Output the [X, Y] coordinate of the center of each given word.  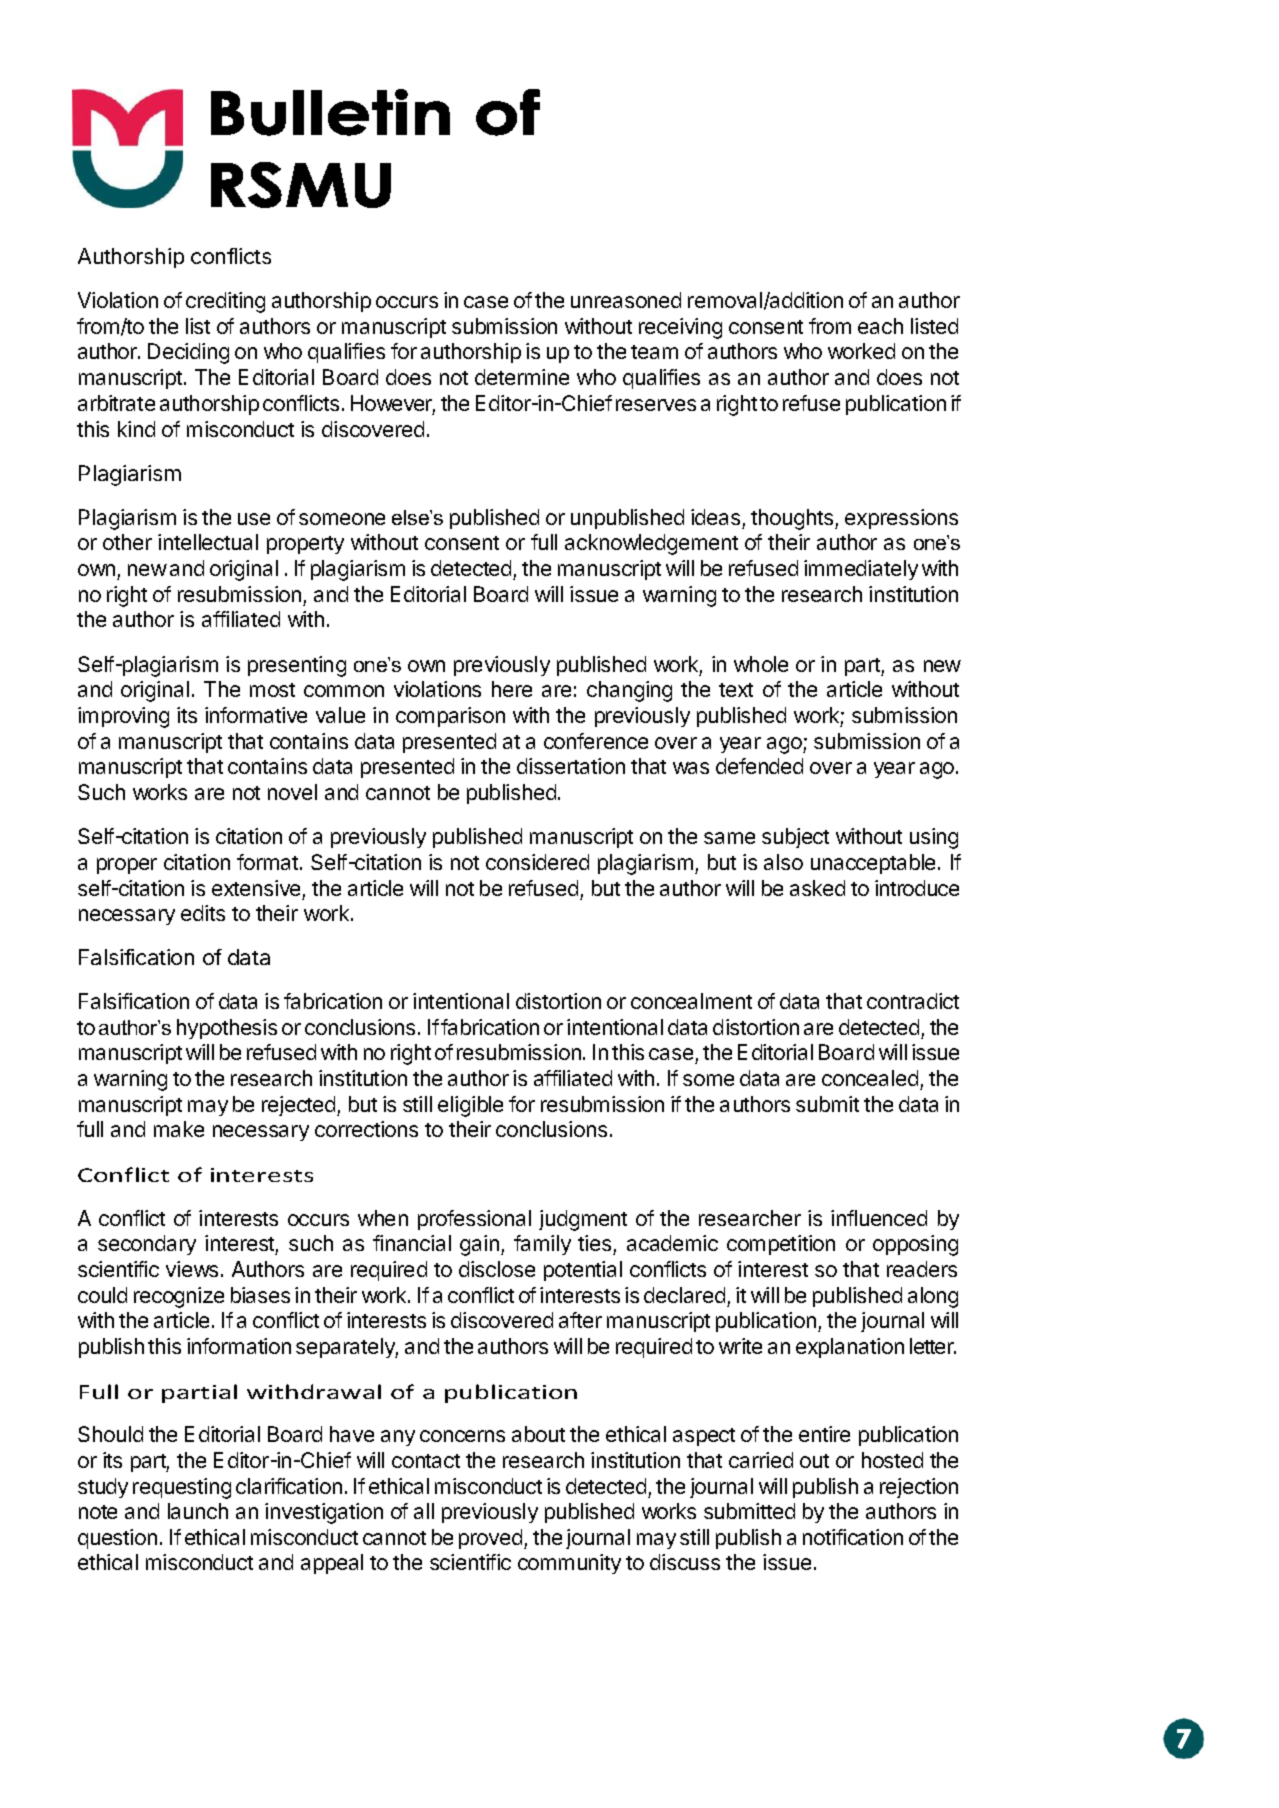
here [512, 689]
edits [203, 913]
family [542, 1245]
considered [537, 862]
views [192, 1269]
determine [522, 377]
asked [817, 888]
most [272, 690]
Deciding [188, 353]
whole [761, 664]
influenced [879, 1218]
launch [198, 1511]
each [880, 326]
